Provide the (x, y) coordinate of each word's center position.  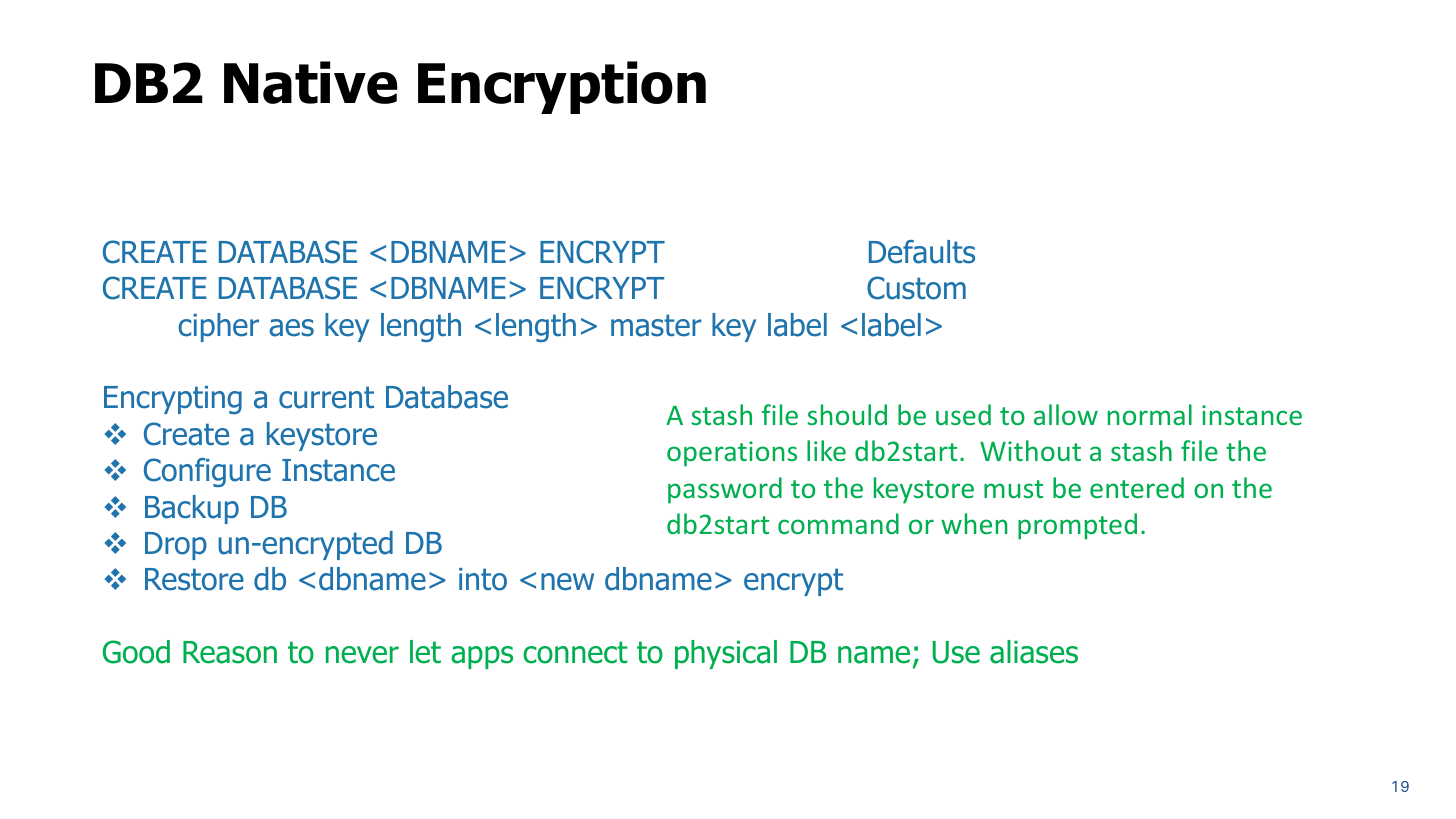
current (326, 397)
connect (575, 652)
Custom (916, 288)
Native (311, 82)
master (656, 325)
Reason (230, 652)
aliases (1034, 652)
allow (1066, 414)
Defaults (922, 252)
